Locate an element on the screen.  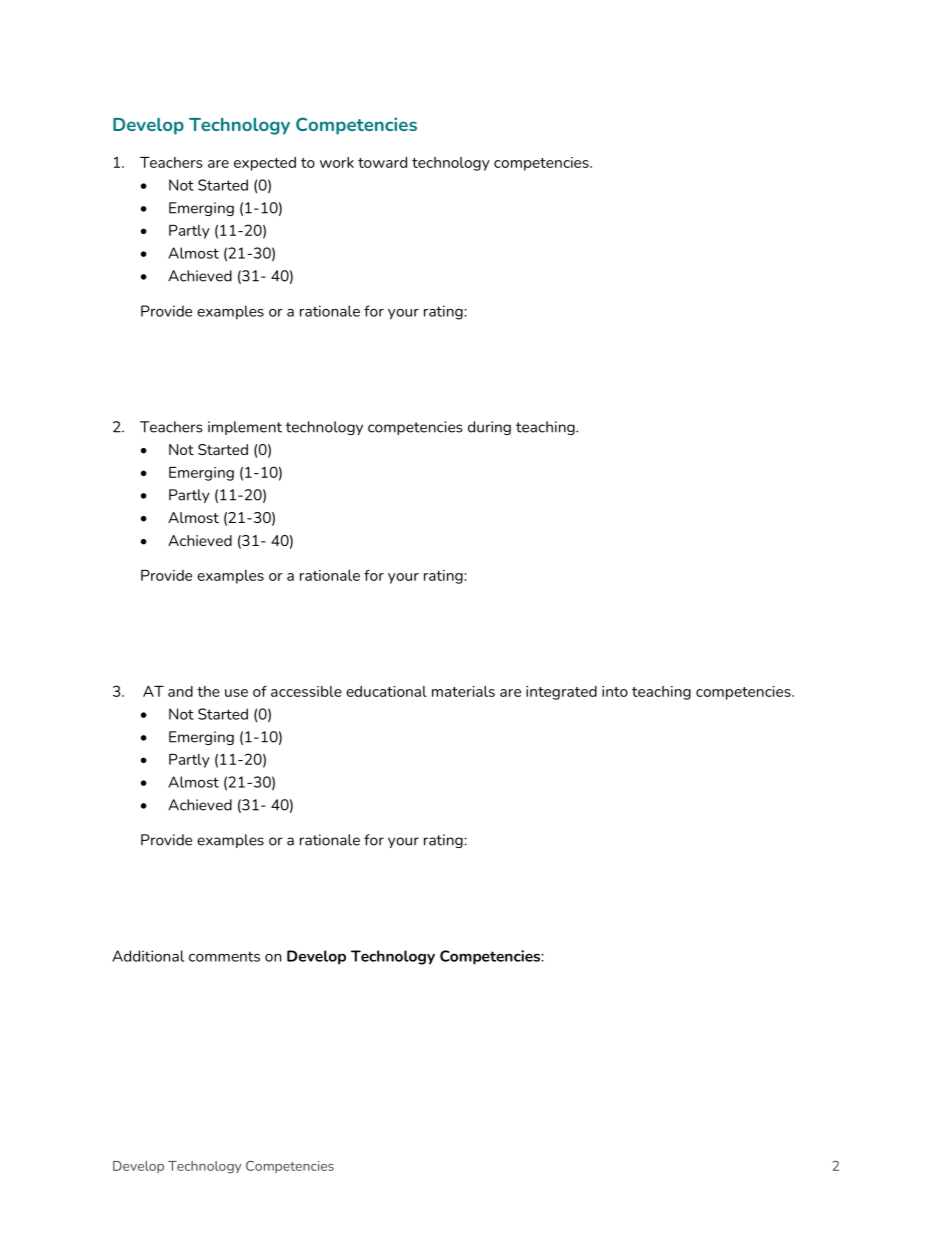
work is located at coordinates (337, 162).
